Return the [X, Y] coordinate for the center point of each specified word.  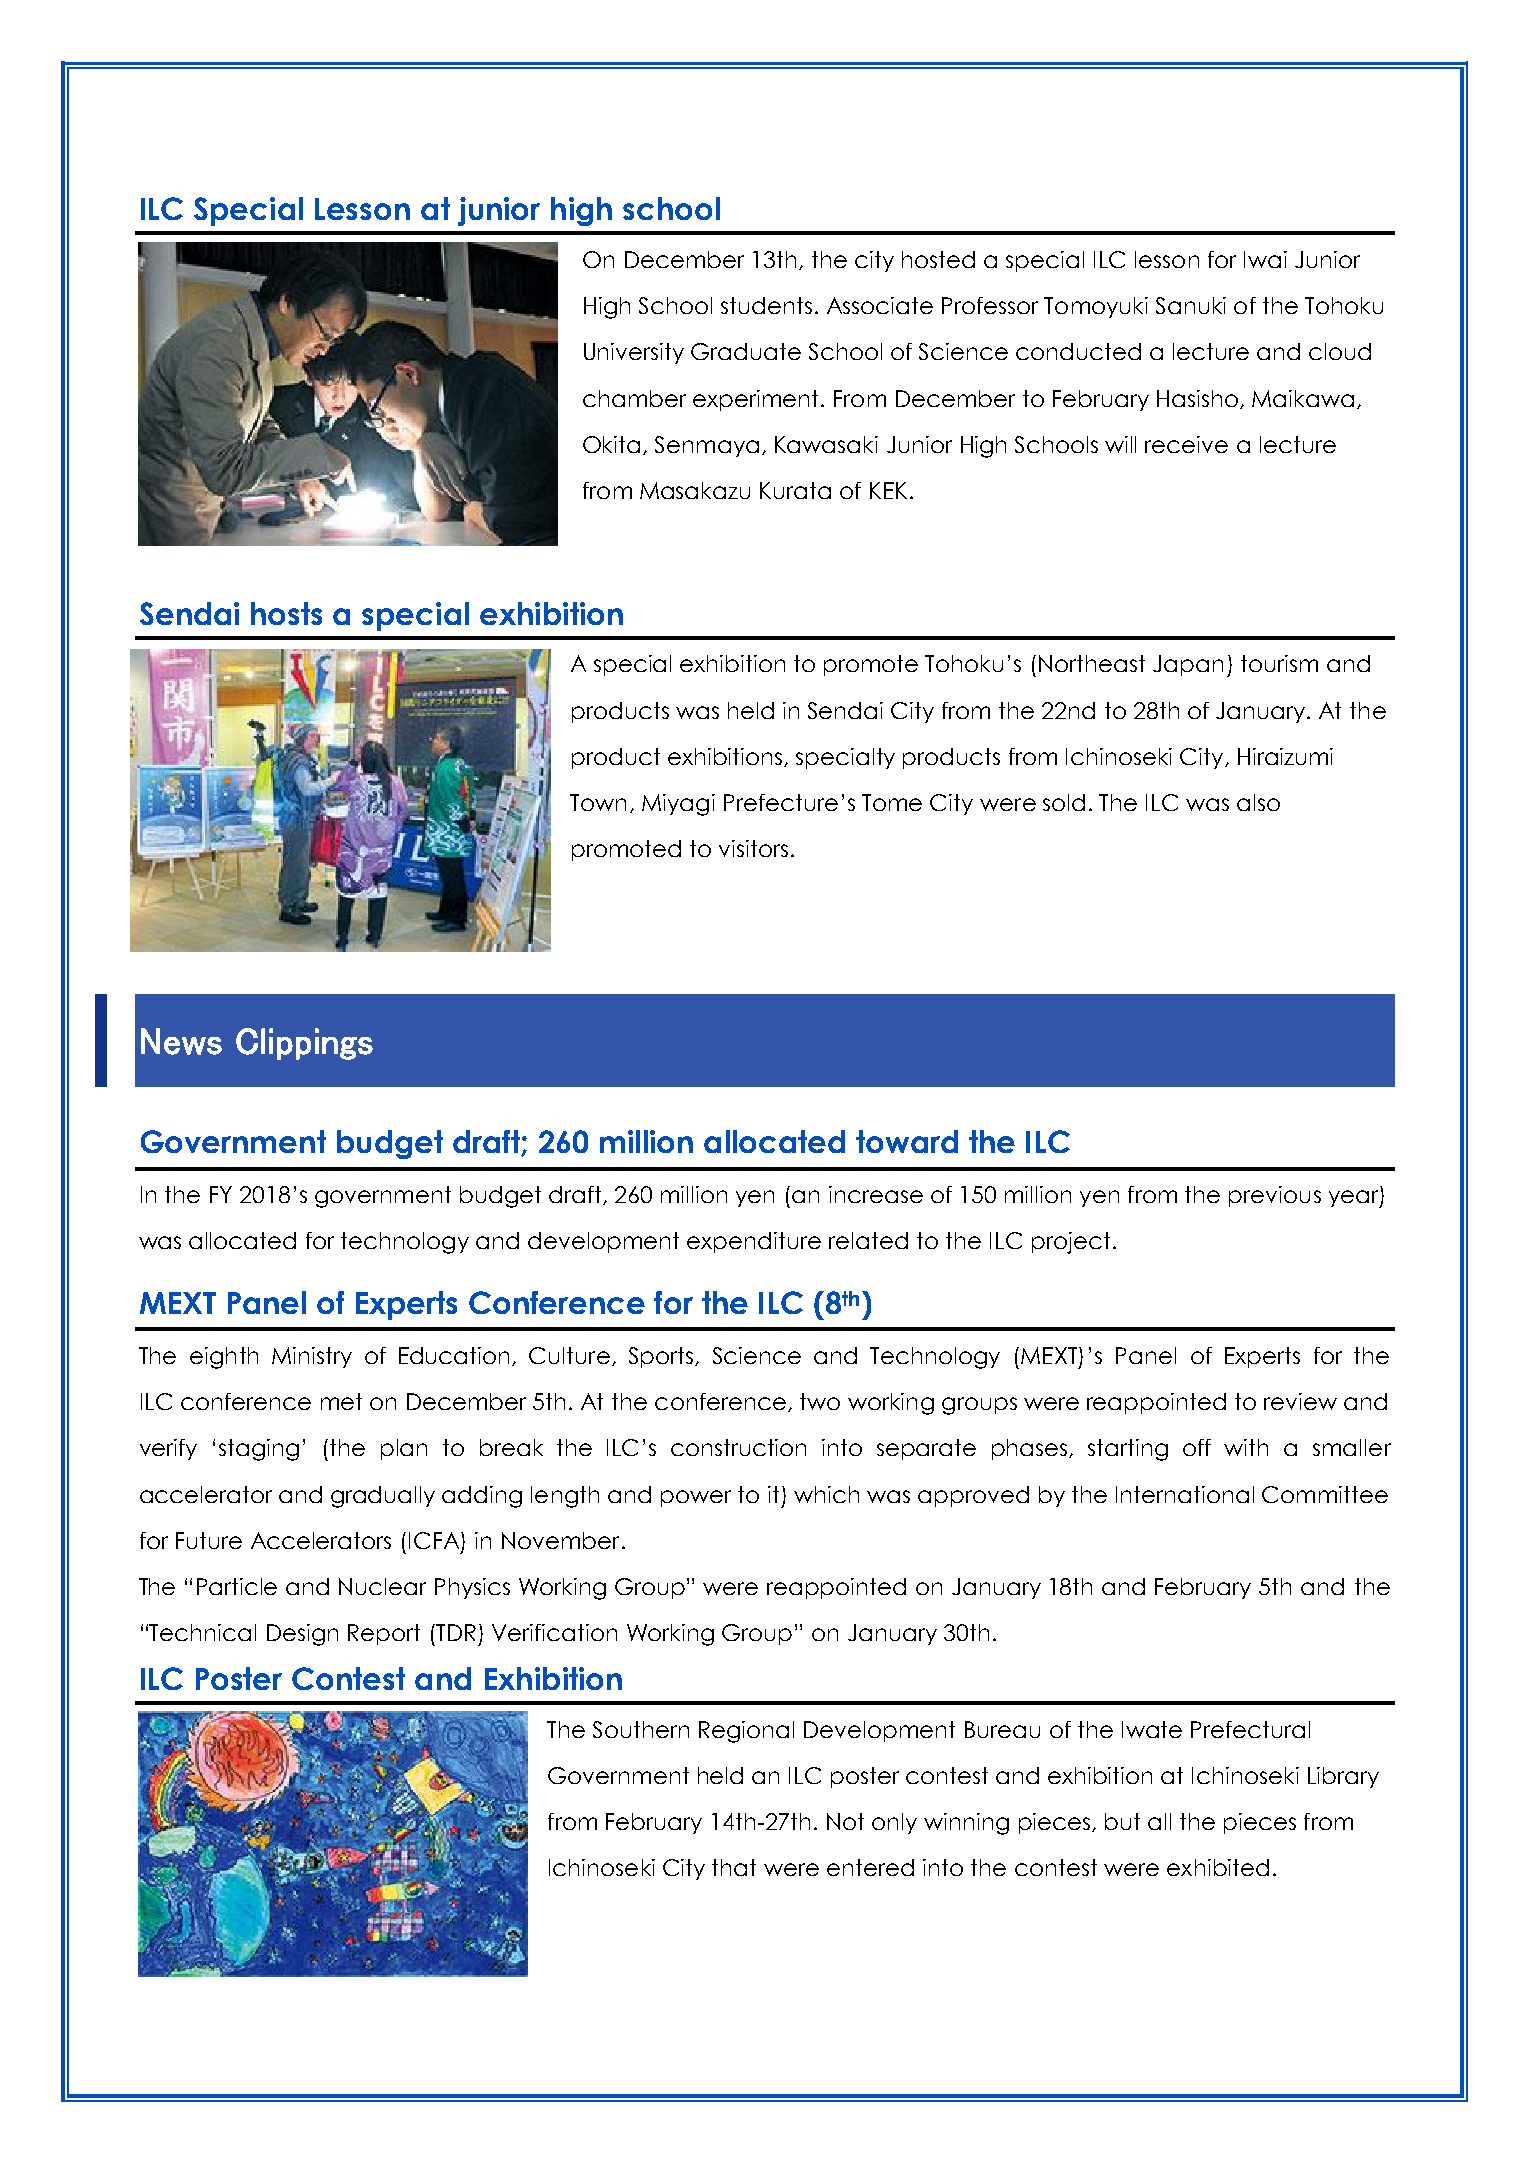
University [634, 353]
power [696, 1498]
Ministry [312, 1357]
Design [302, 1635]
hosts [286, 613]
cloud [1340, 351]
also [1258, 802]
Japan [1188, 665]
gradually [383, 1497]
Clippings [304, 1044]
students [766, 305]
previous [1275, 1196]
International [1185, 1494]
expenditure [754, 1242]
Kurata [795, 490]
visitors [753, 848]
